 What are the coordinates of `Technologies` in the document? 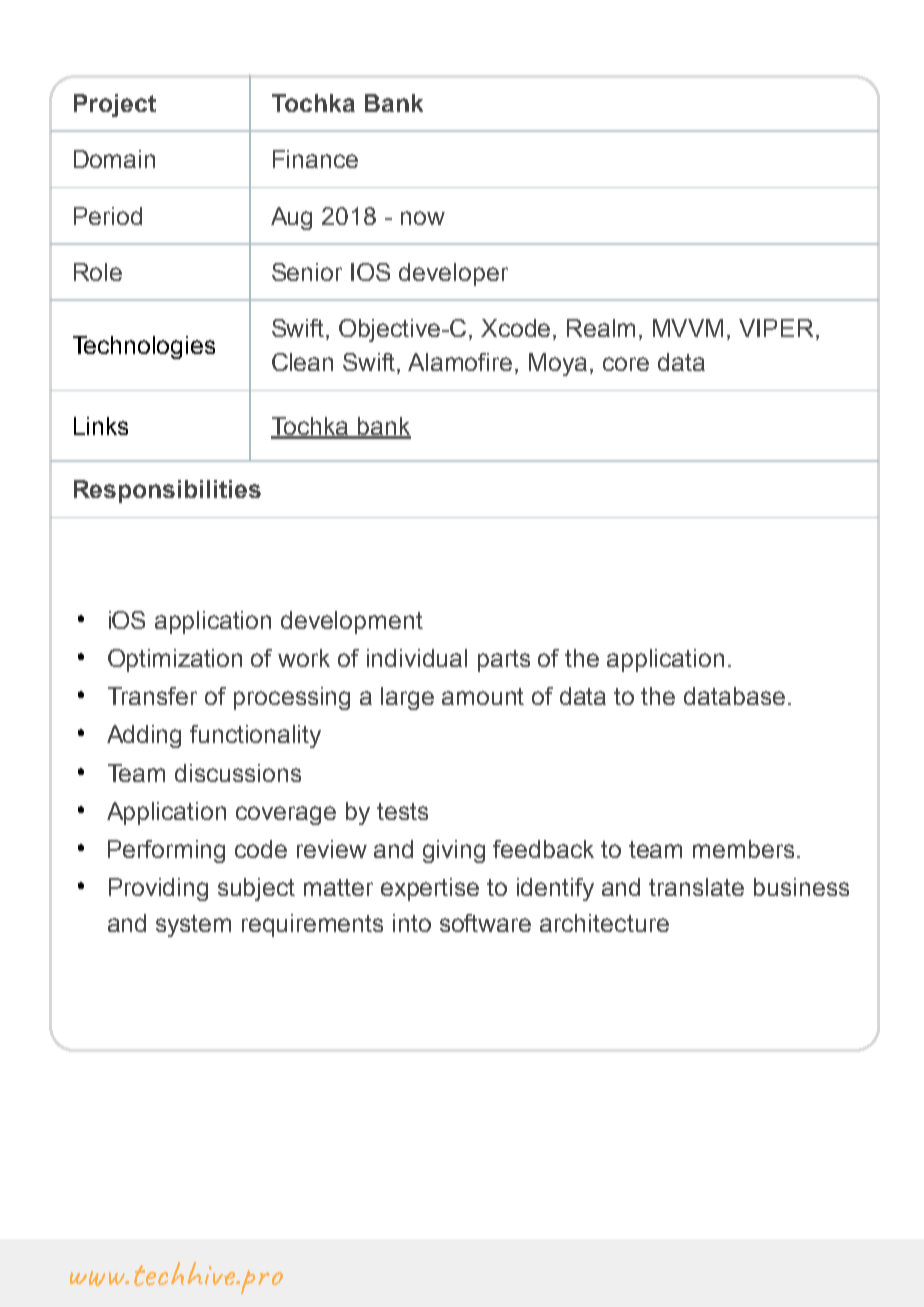 It's located at (144, 347).
